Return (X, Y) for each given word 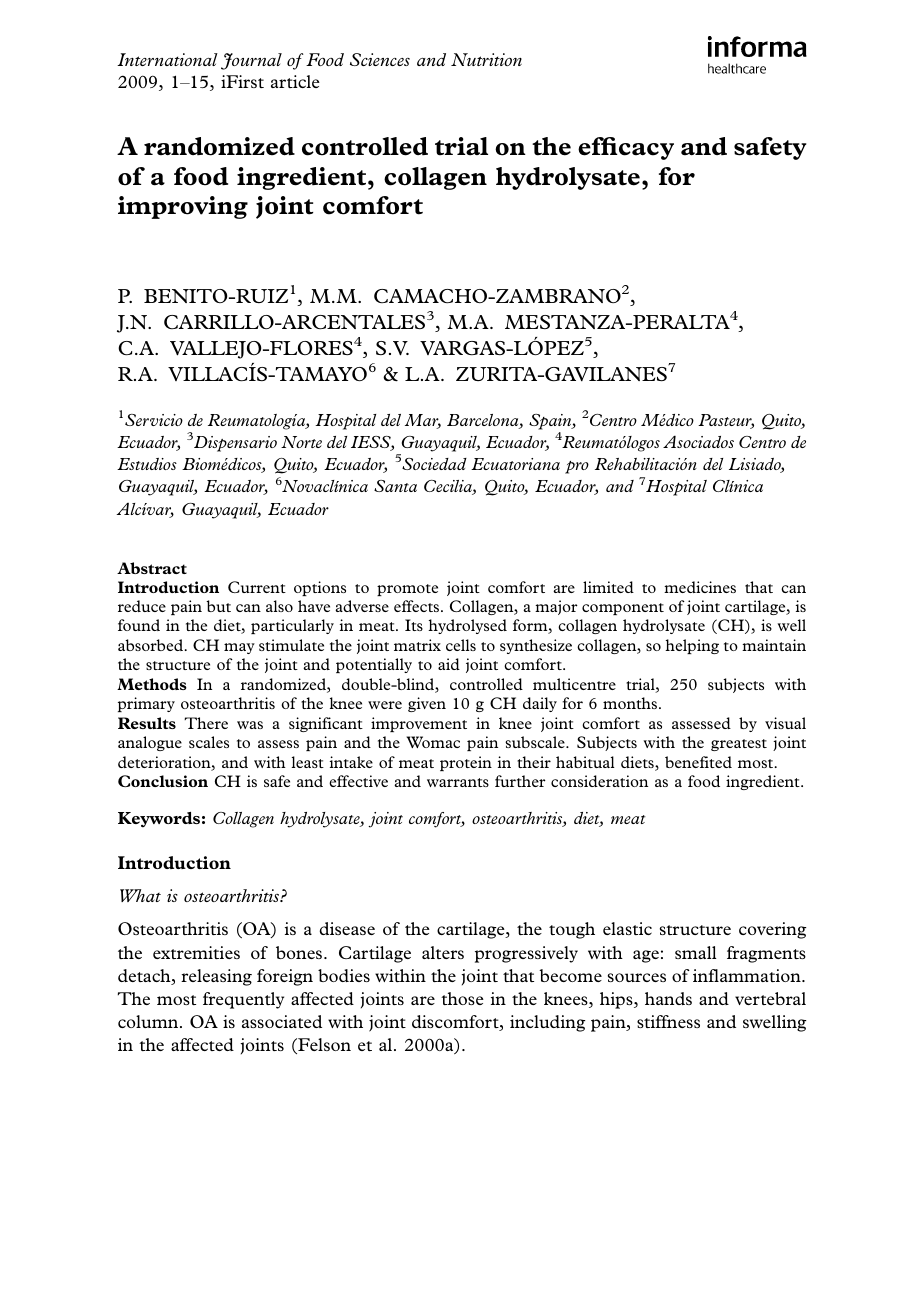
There (206, 723)
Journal (251, 61)
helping (692, 646)
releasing (216, 977)
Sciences (380, 59)
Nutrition (486, 59)
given (427, 704)
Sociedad (434, 464)
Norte (301, 442)
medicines (700, 587)
